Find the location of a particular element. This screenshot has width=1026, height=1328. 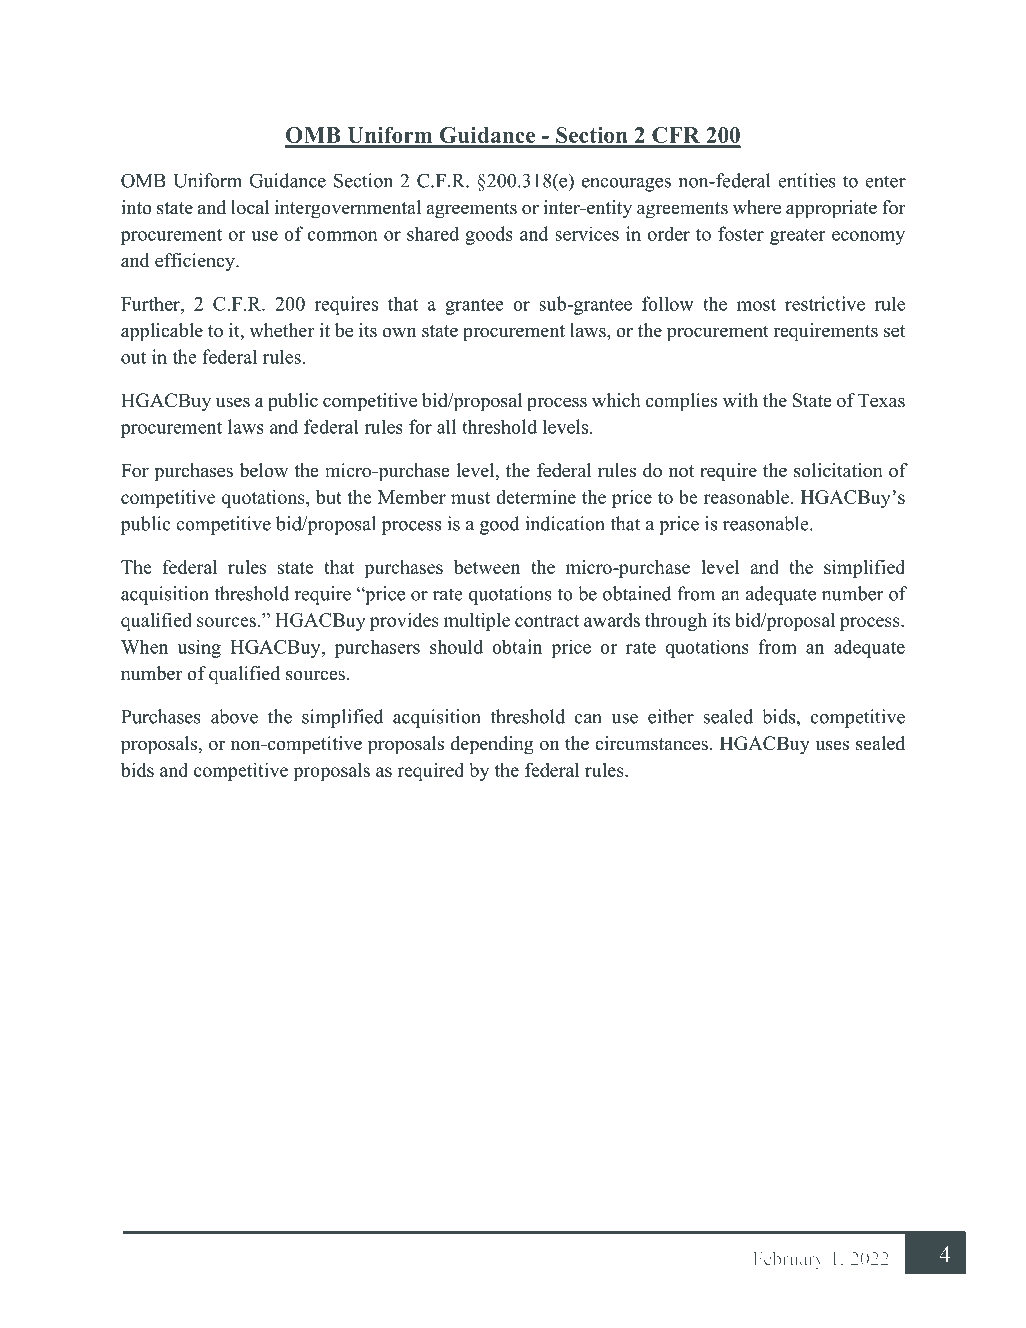

between is located at coordinates (487, 567).
